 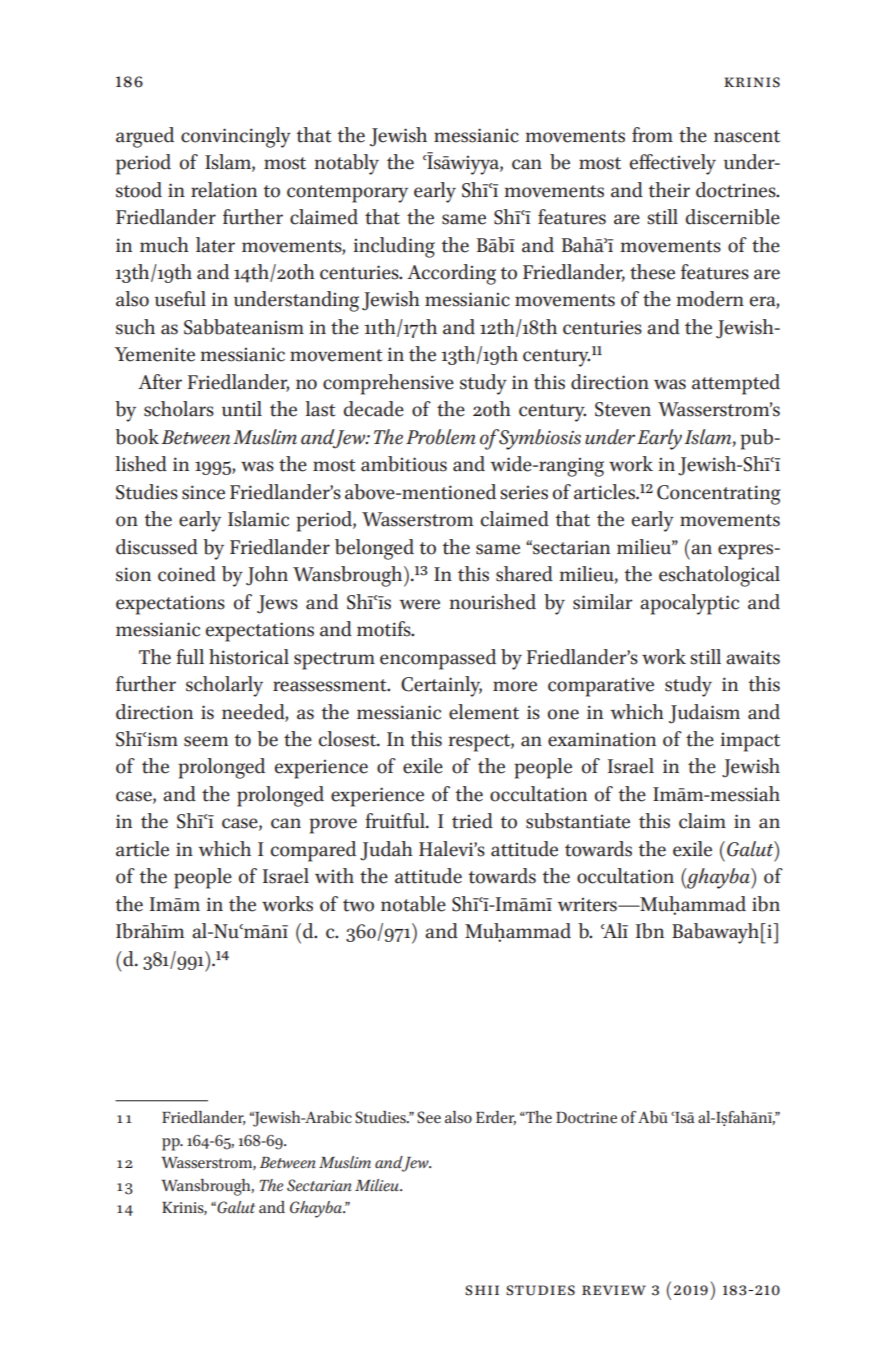 I want to click on scholars, so click(x=179, y=409).
